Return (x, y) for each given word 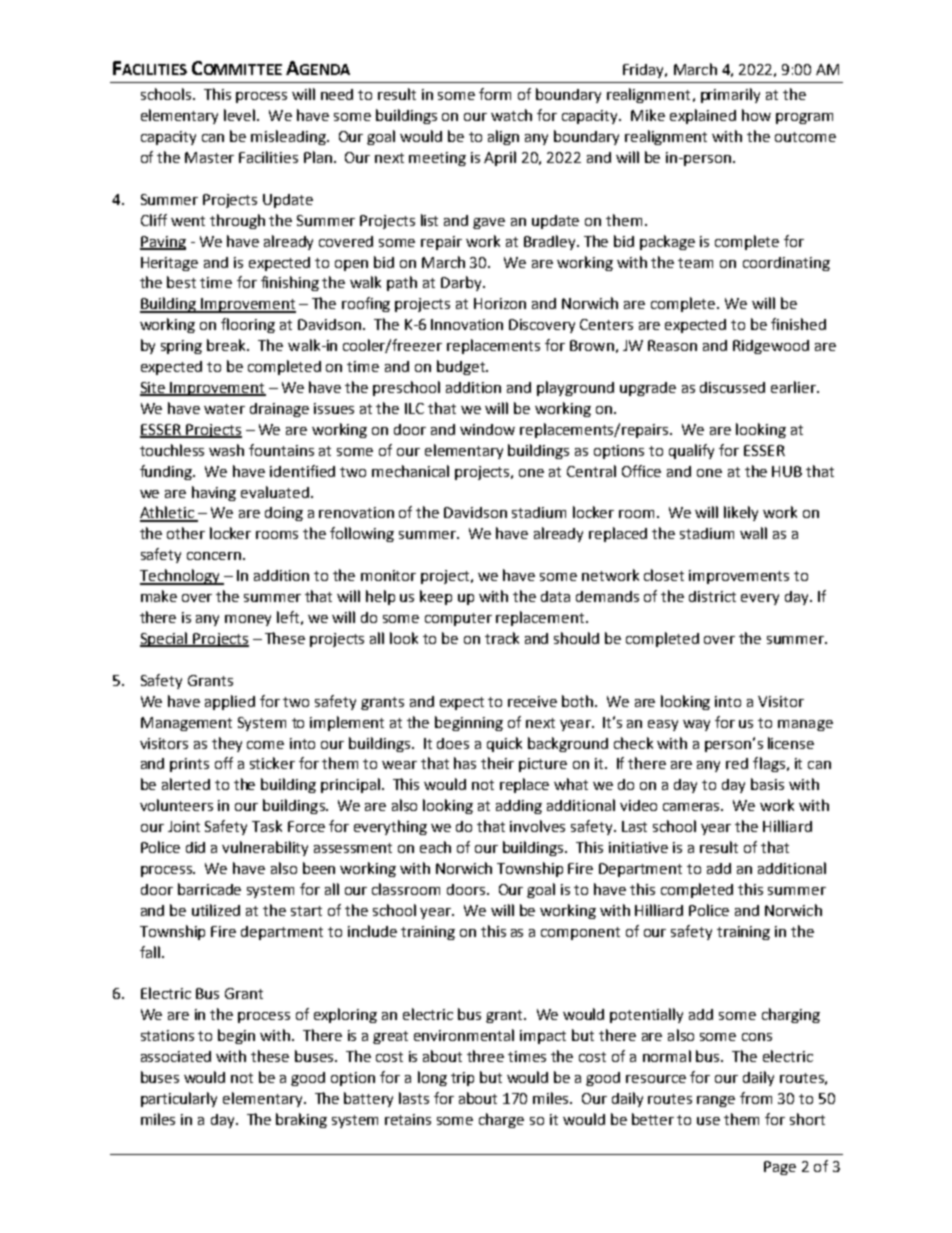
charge (501, 1120)
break (228, 345)
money (248, 620)
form (495, 94)
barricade (209, 889)
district (712, 596)
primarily (730, 95)
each (435, 847)
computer (458, 619)
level (241, 115)
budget (462, 367)
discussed (732, 387)
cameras (693, 807)
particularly (179, 1099)
